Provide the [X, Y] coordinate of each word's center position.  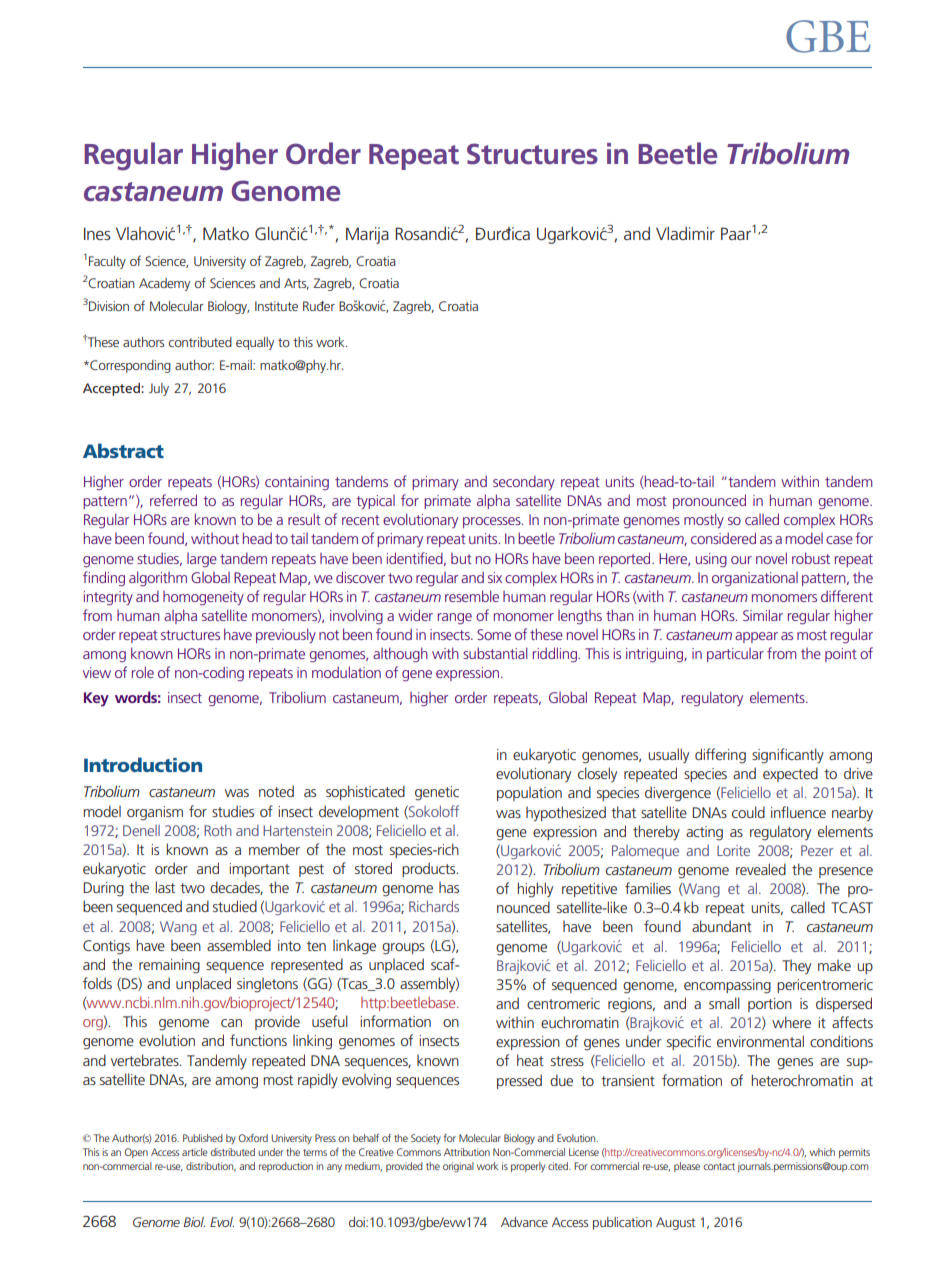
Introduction [143, 764]
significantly [788, 756]
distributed [233, 1152]
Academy [164, 284]
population [529, 794]
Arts [296, 284]
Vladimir [685, 233]
